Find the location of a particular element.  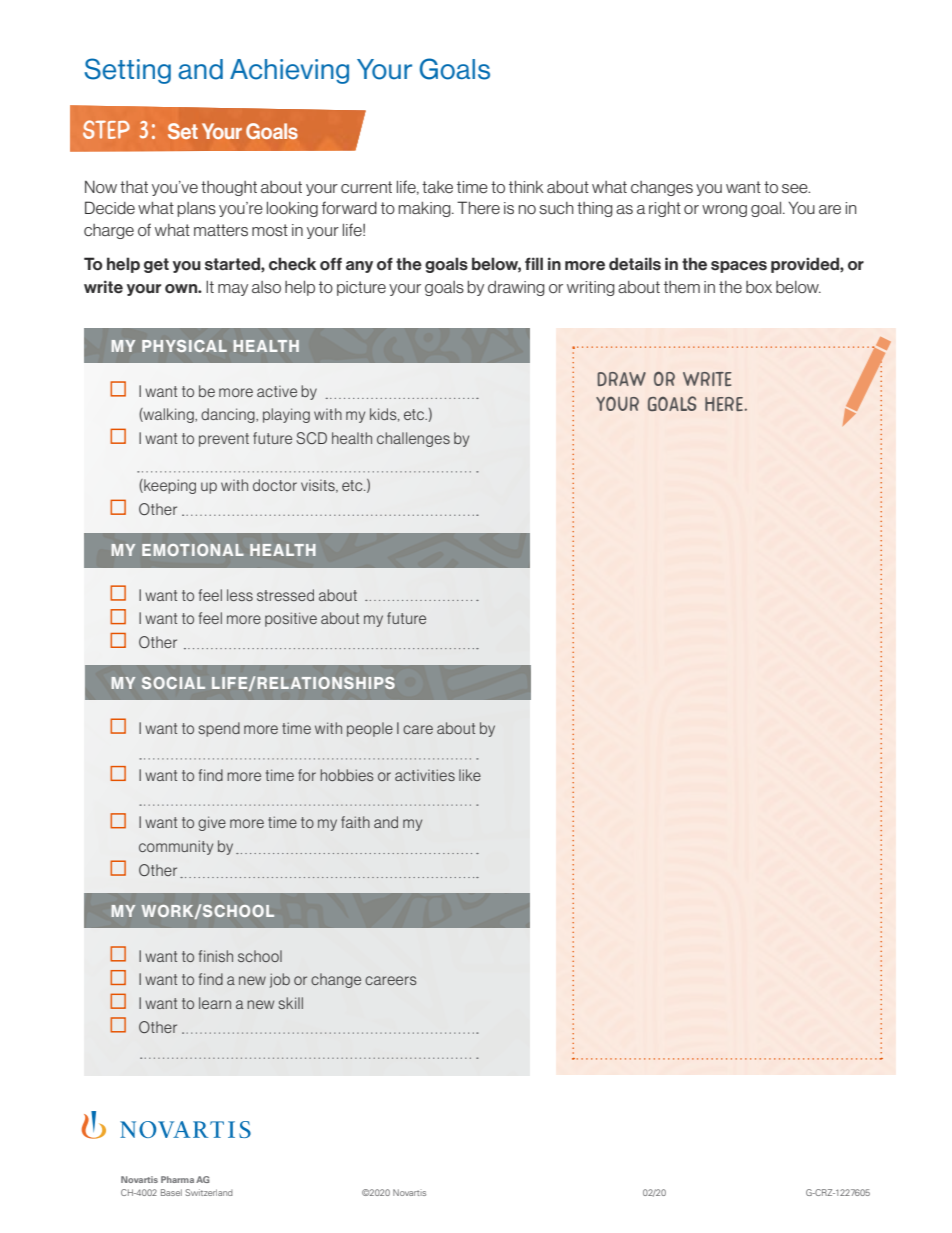

challenges is located at coordinates (413, 439).
